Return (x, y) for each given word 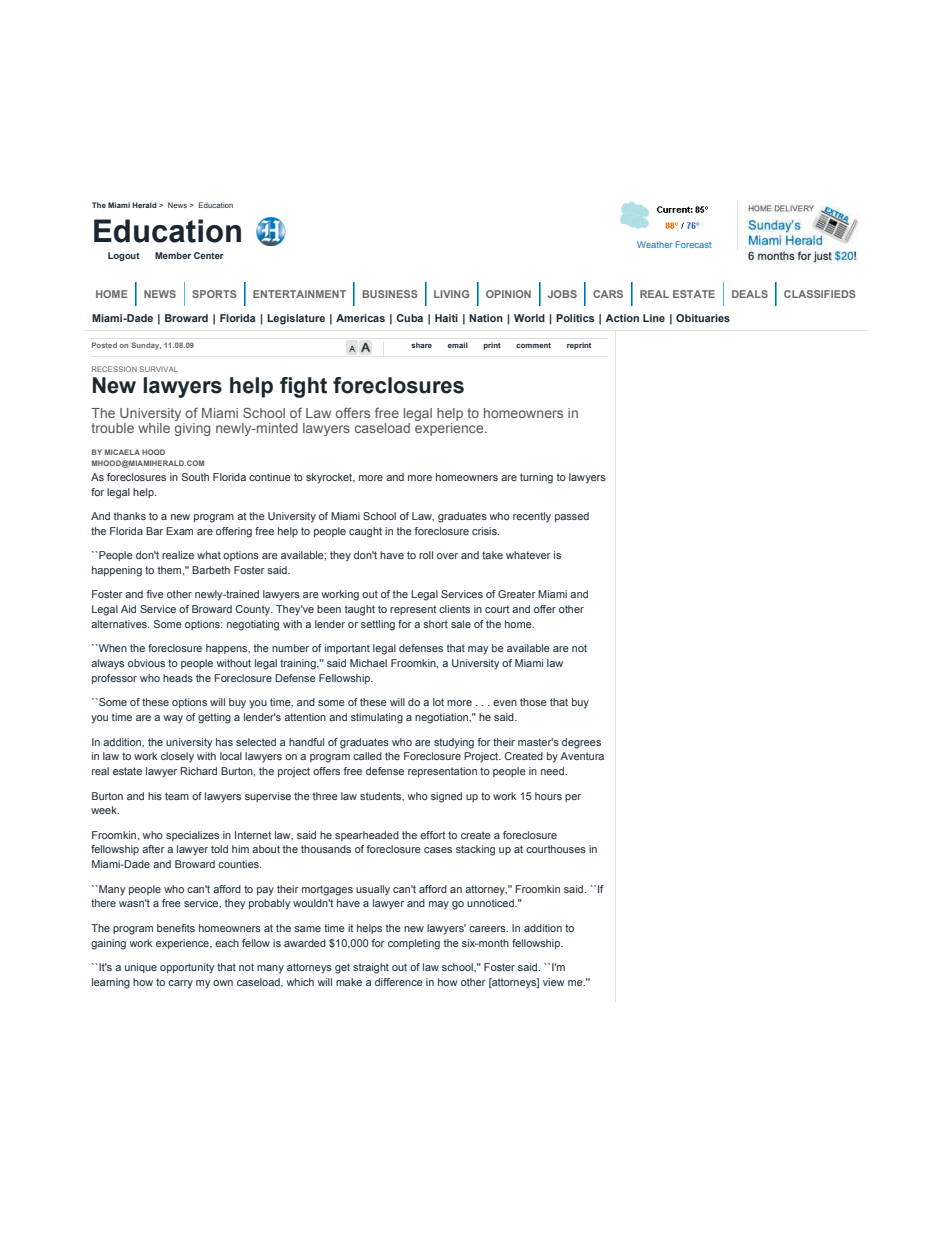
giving (192, 429)
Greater (517, 594)
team (177, 796)
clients (454, 609)
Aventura (582, 756)
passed (572, 517)
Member (173, 255)
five (155, 594)
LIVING (451, 294)
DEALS (750, 294)
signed (446, 797)
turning (536, 478)
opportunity (187, 968)
